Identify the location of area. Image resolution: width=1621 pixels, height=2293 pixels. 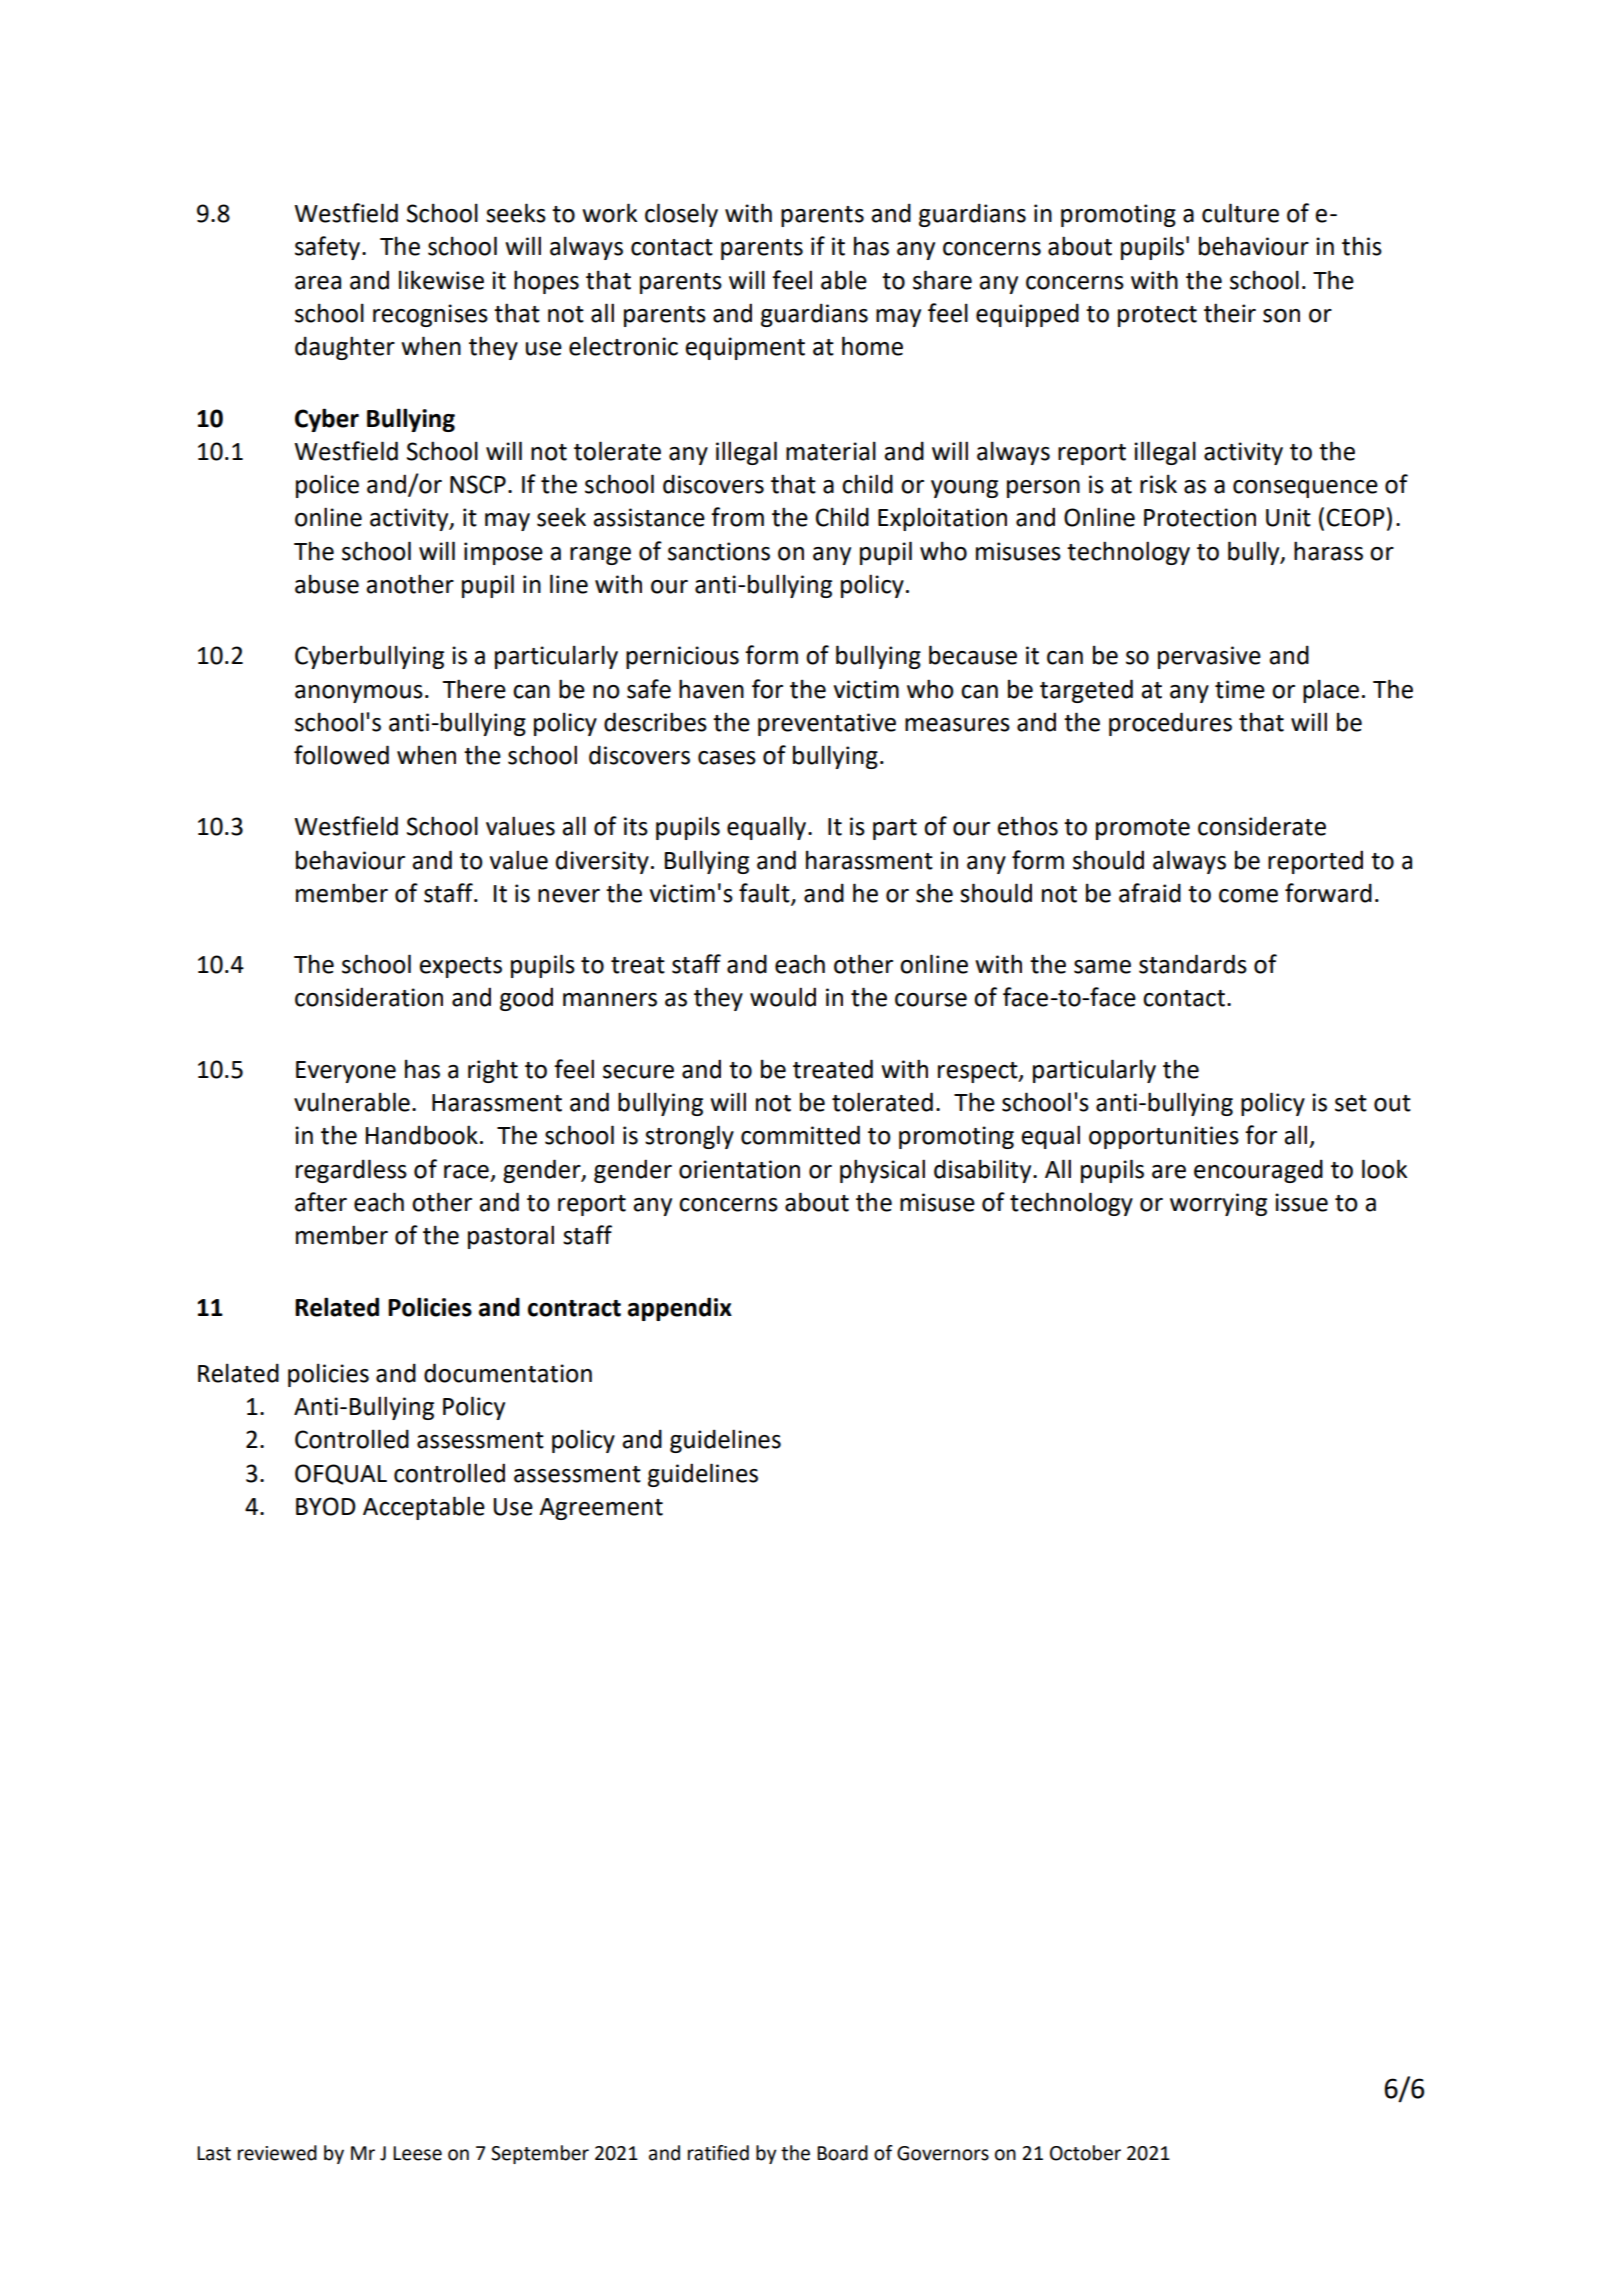
(318, 283).
